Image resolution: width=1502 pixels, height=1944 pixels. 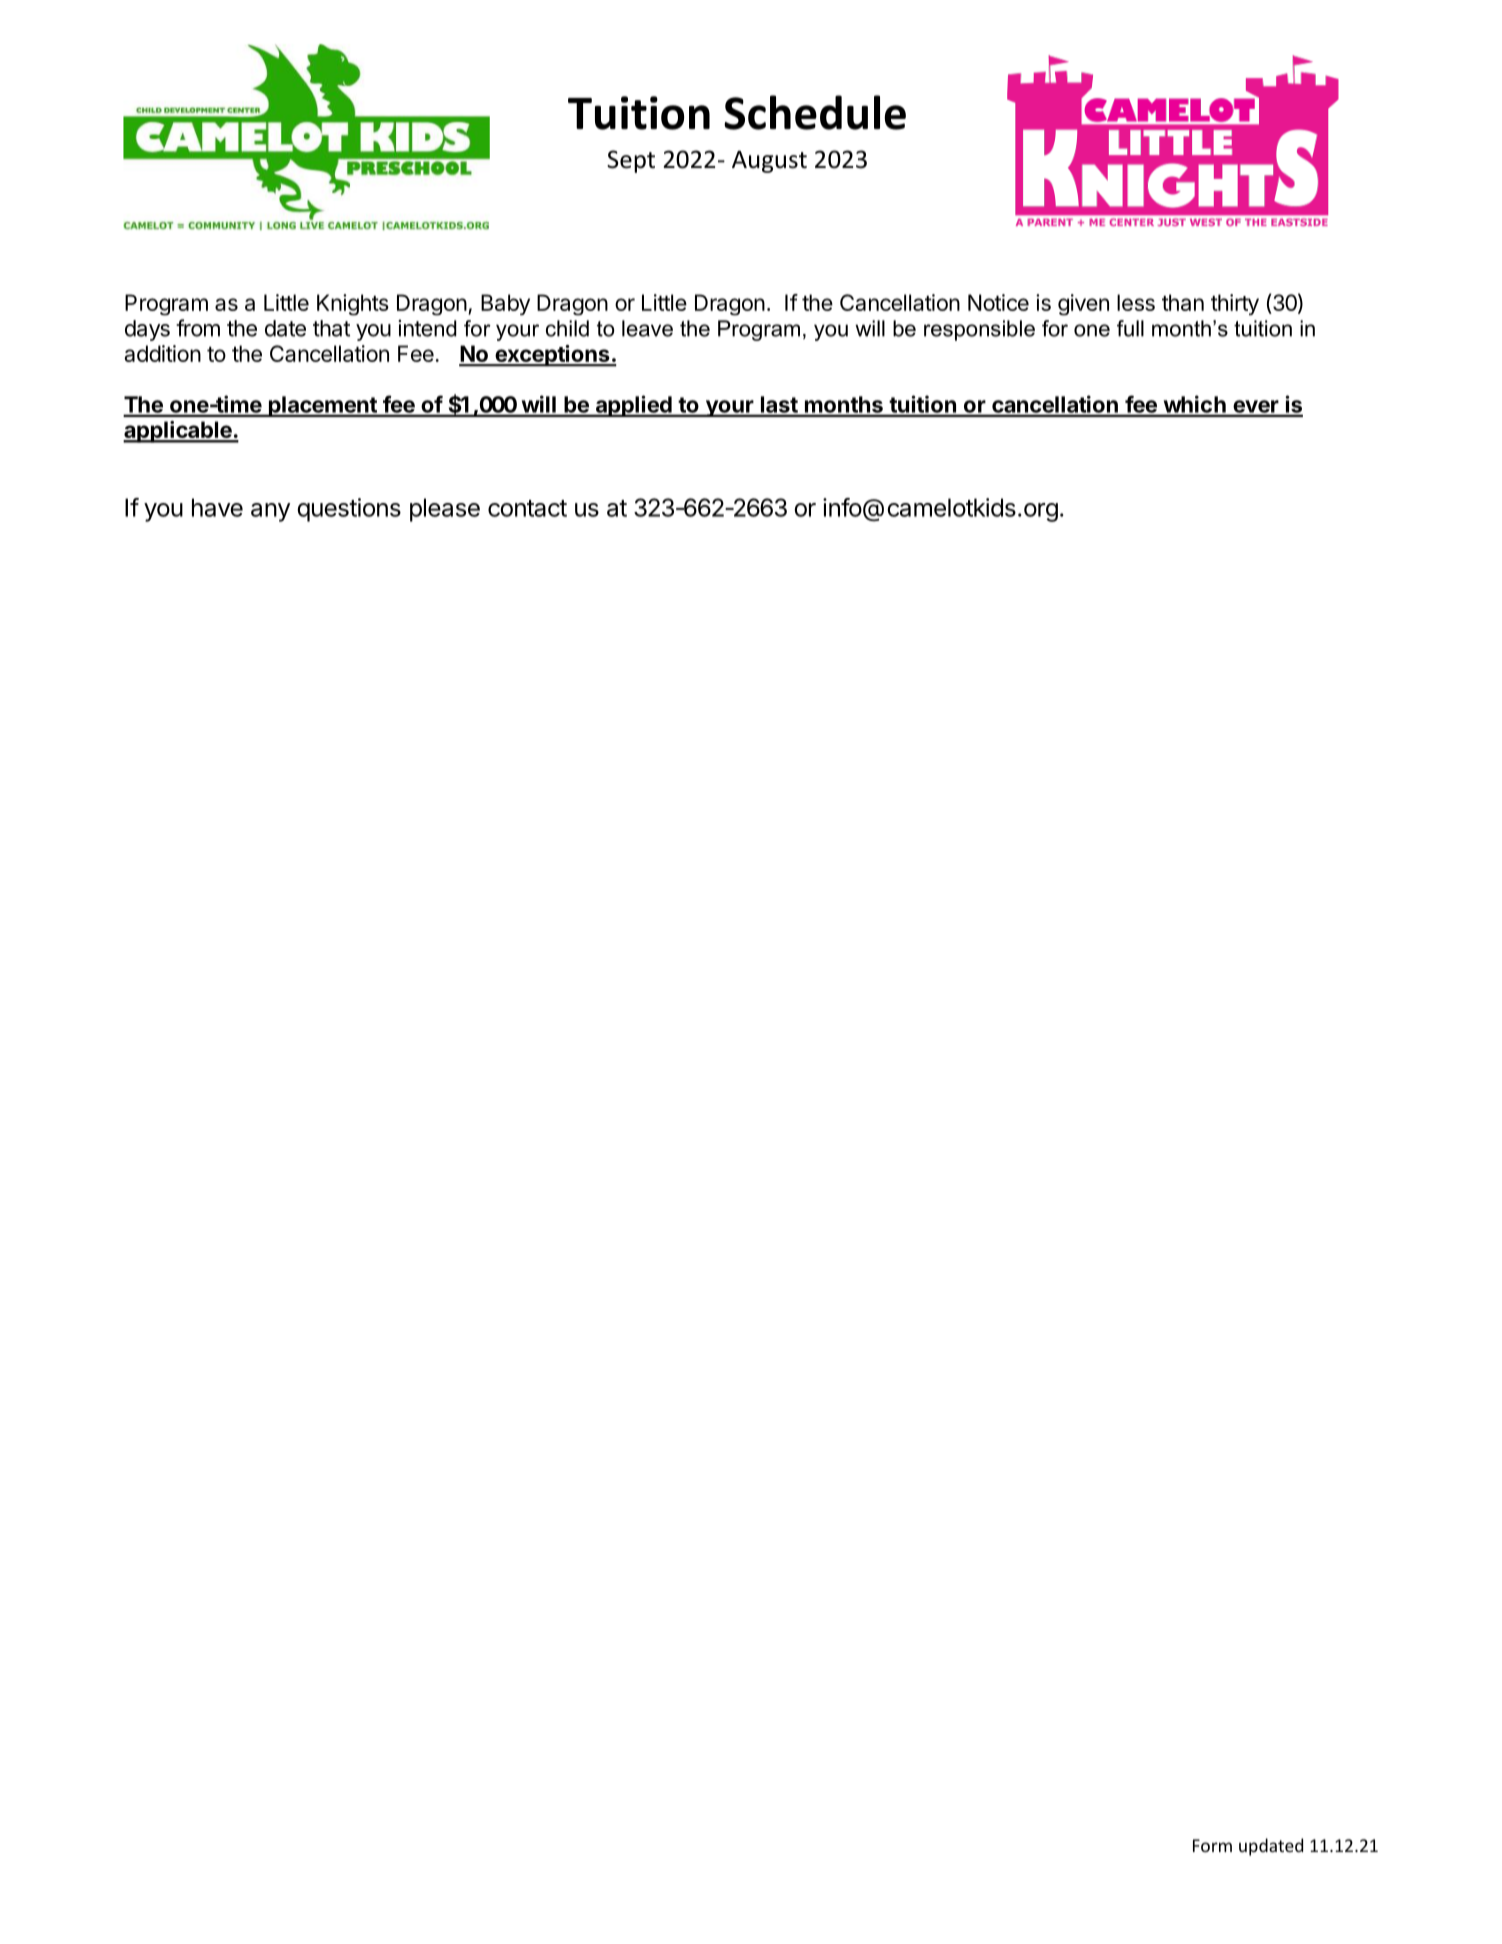 What do you see at coordinates (1136, 302) in the screenshot?
I see `less` at bounding box center [1136, 302].
